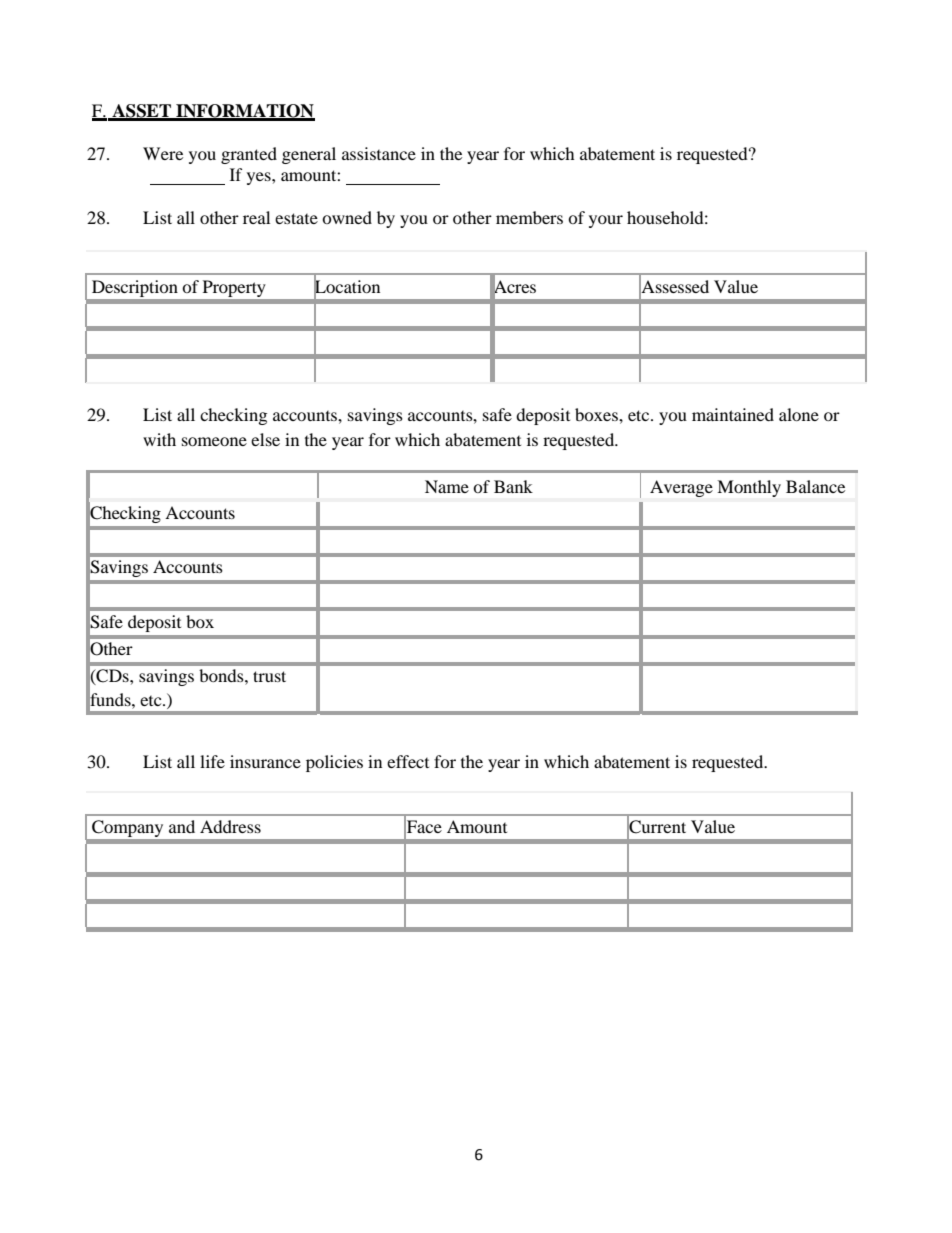 The image size is (952, 1233). Describe the element at coordinates (408, 761) in the document. I see `effect` at that location.
